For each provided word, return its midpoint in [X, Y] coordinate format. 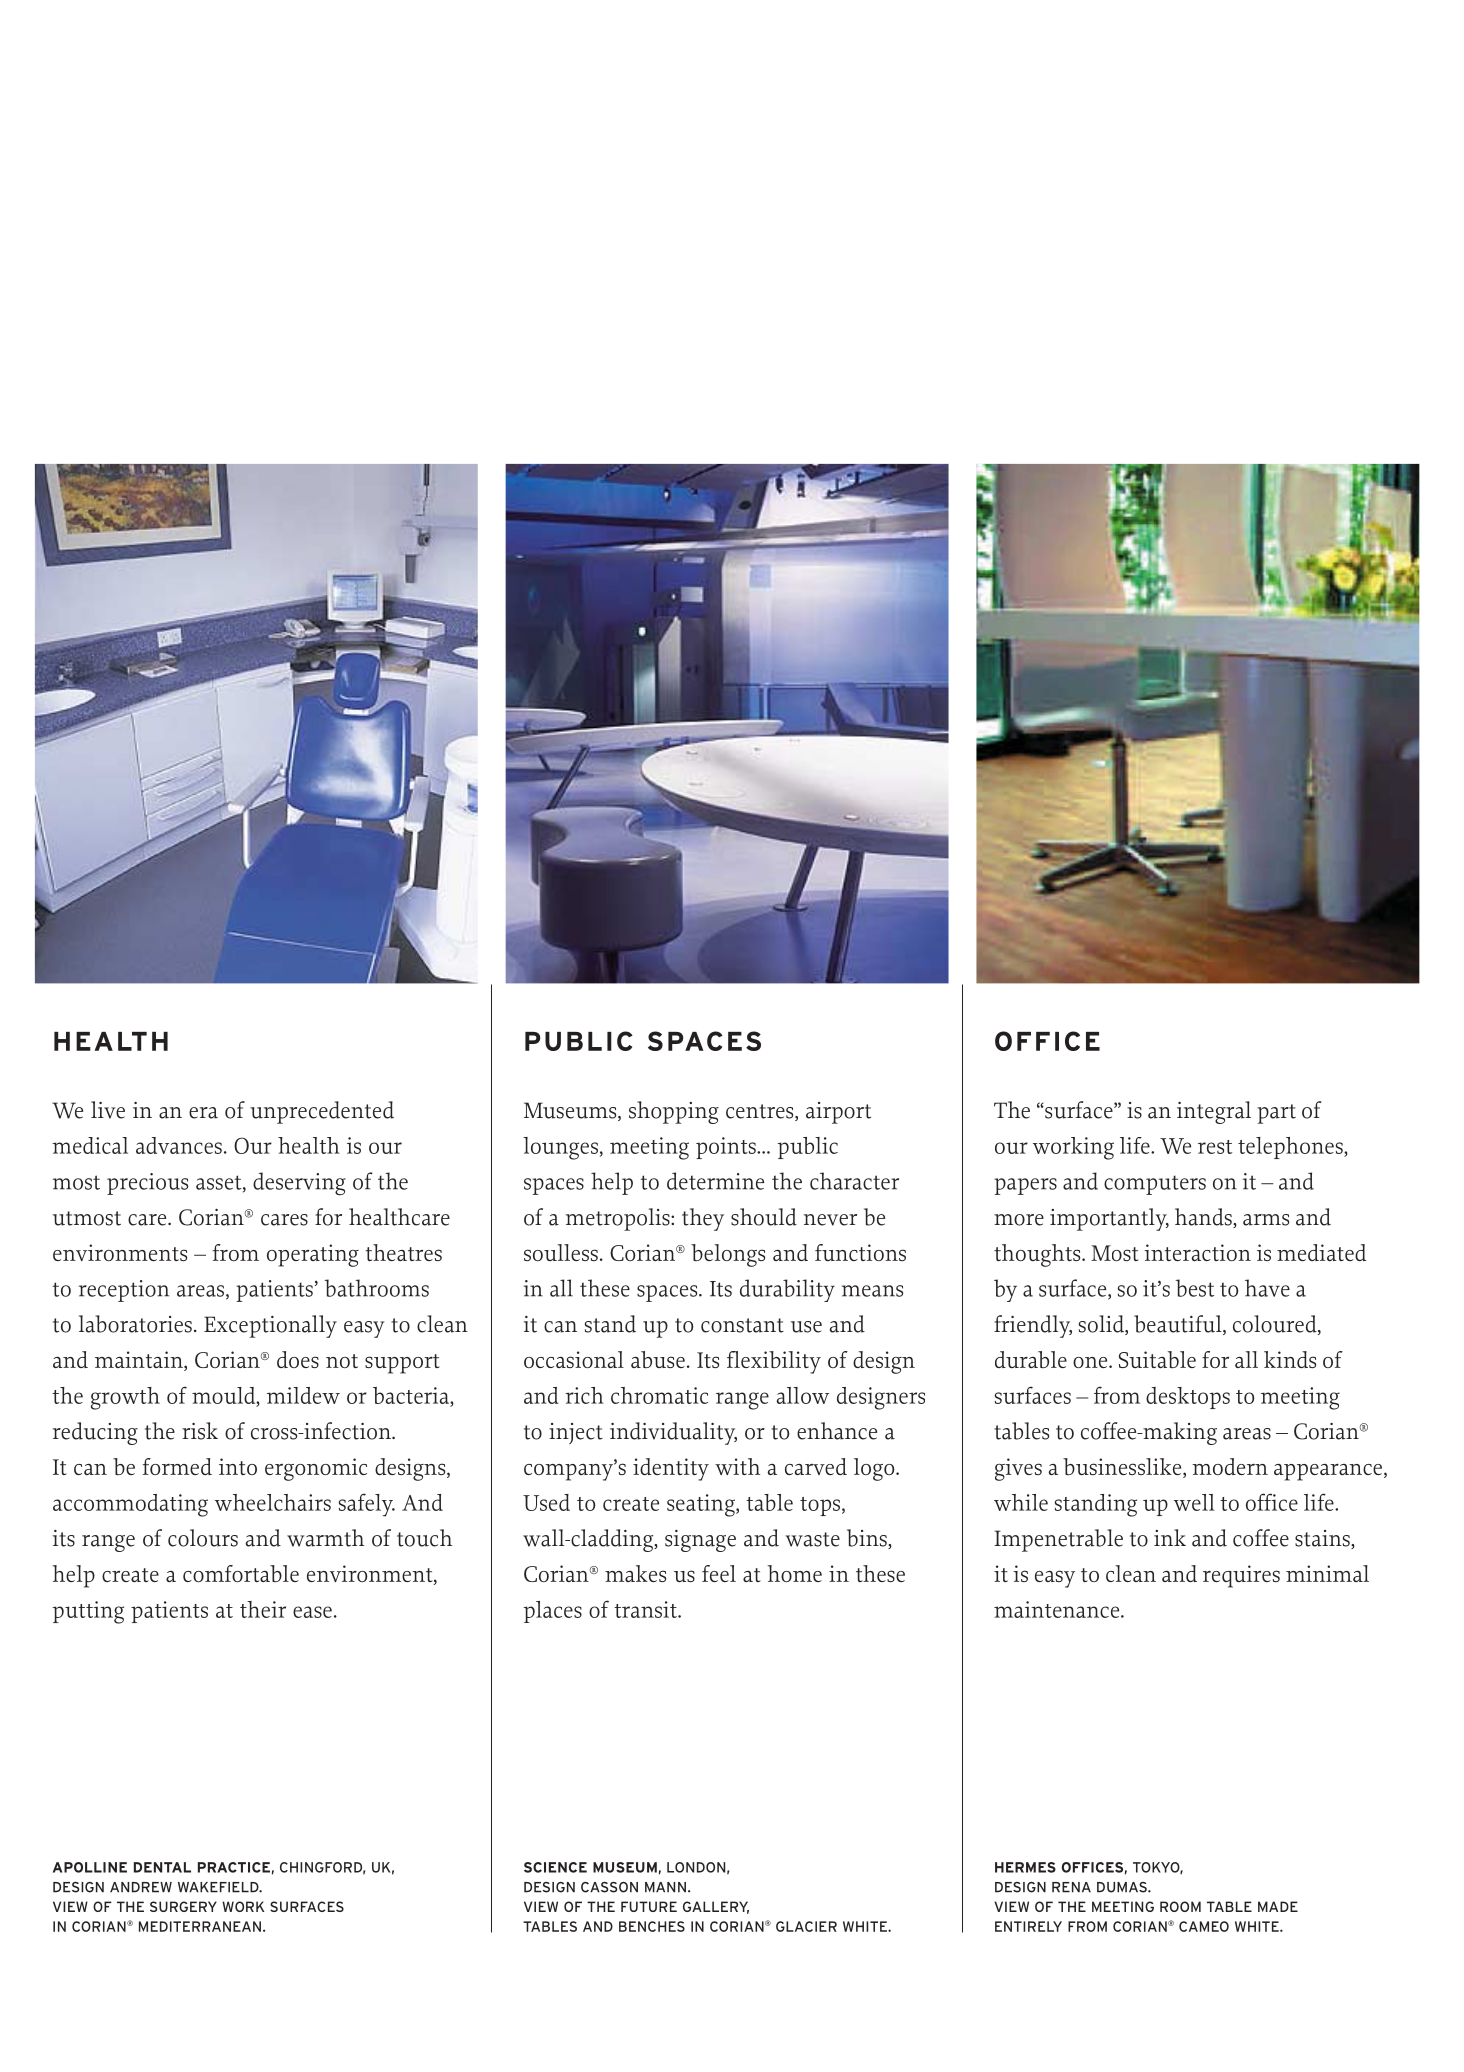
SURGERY [183, 1906]
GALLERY [716, 1907]
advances [179, 1145]
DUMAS [1123, 1887]
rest [1215, 1147]
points [727, 1148]
